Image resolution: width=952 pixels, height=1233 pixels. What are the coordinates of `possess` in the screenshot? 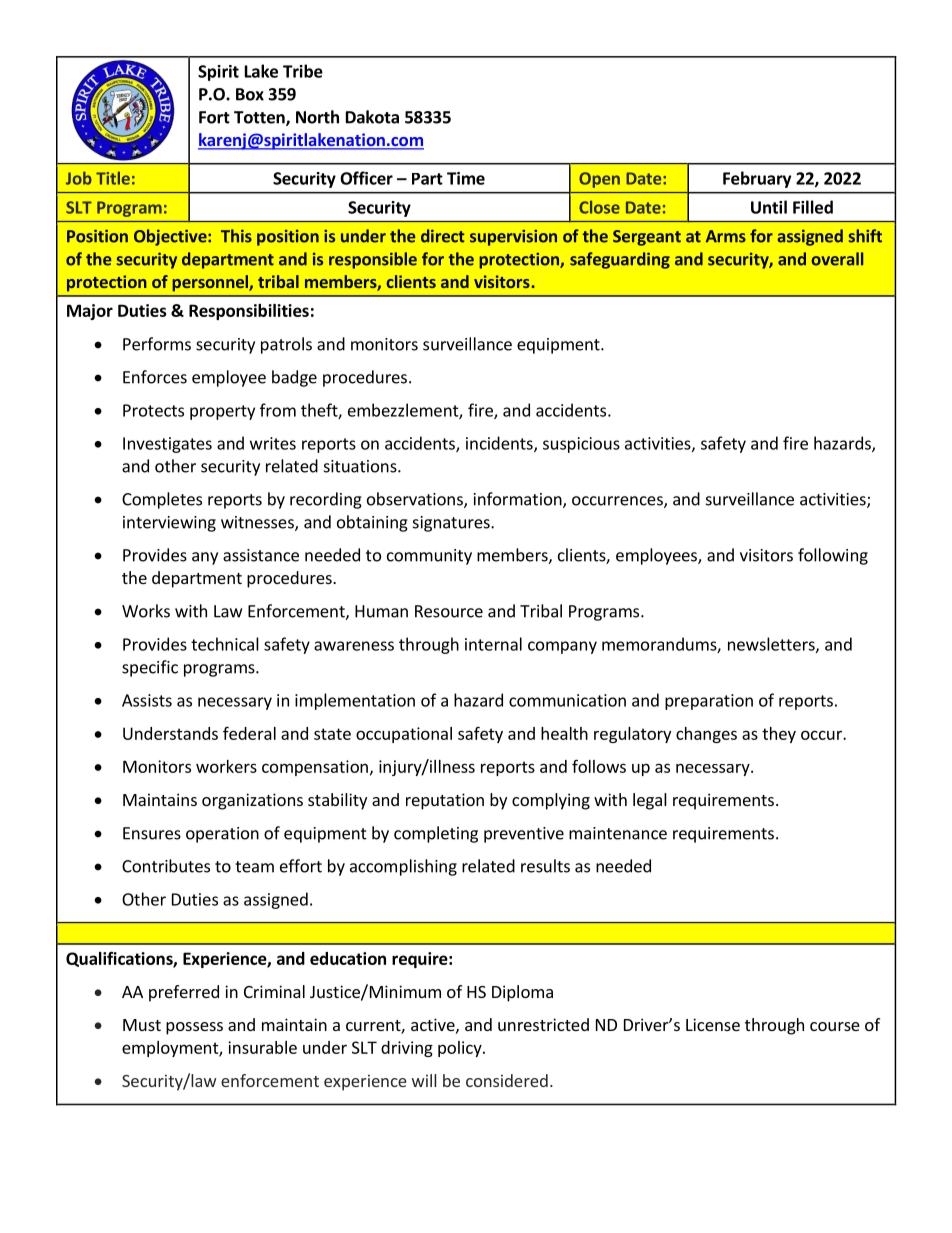 It's located at (194, 1028).
